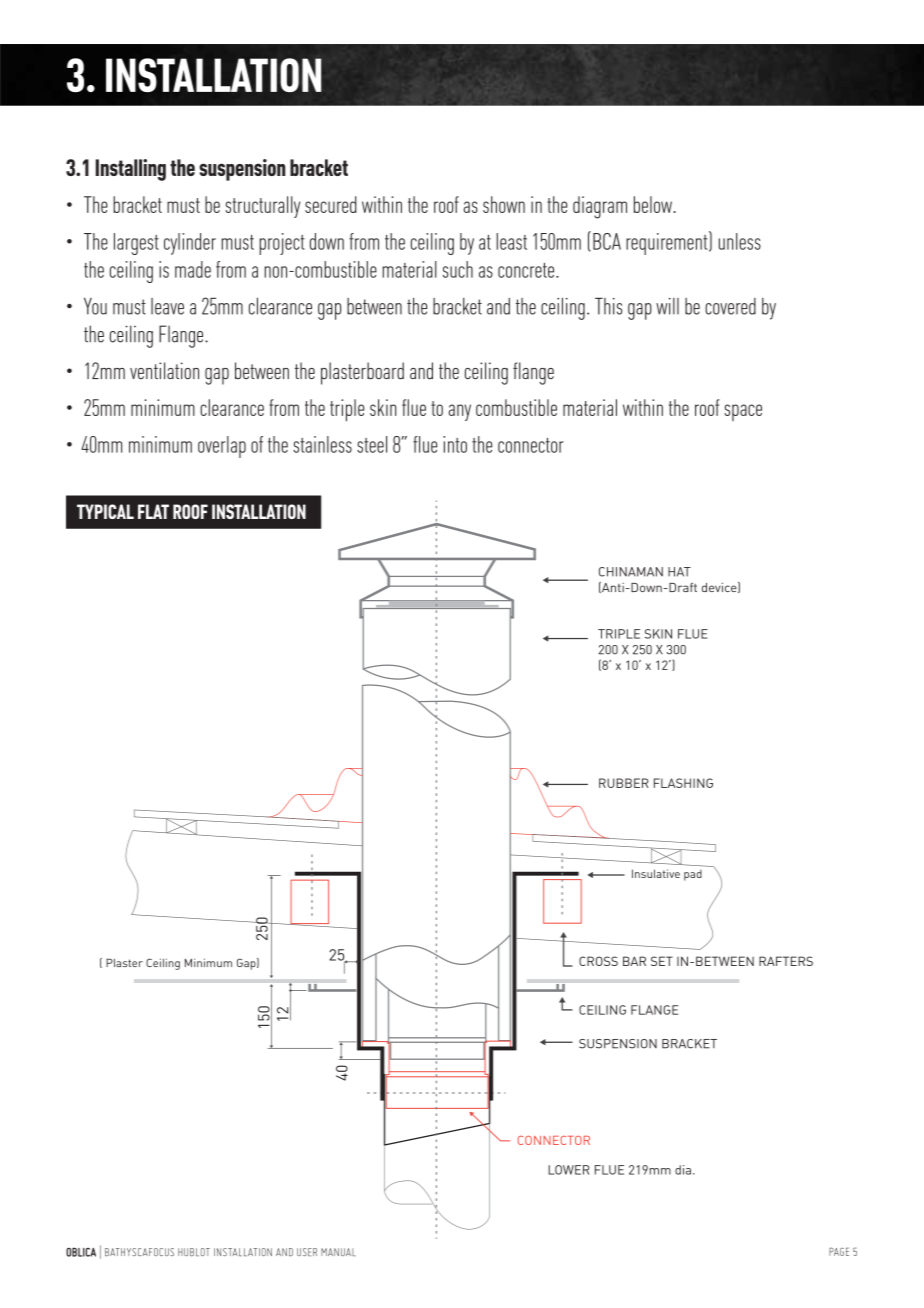  I want to click on USER, so click(307, 1252).
